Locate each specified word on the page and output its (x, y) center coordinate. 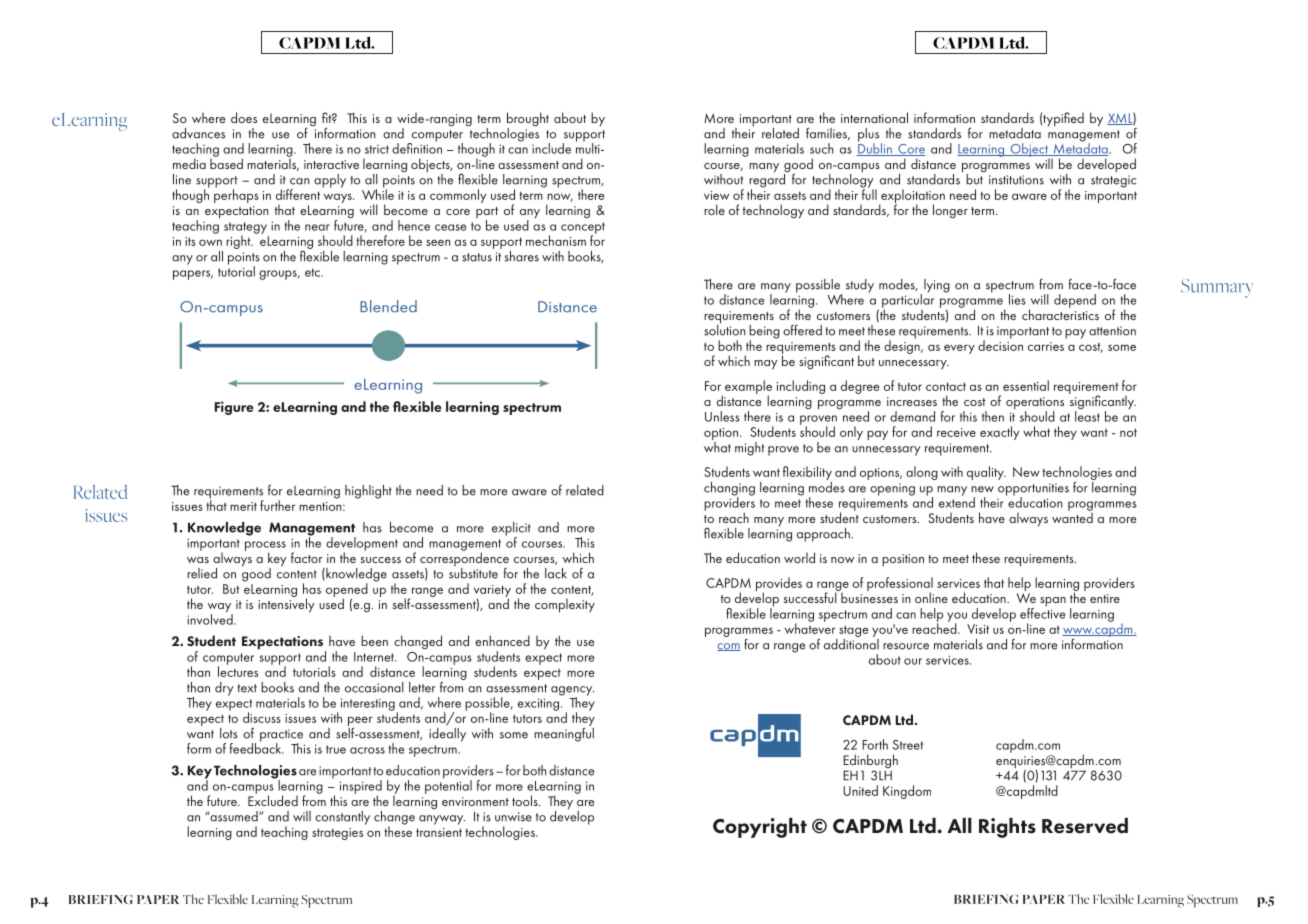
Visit (978, 629)
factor (307, 557)
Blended (388, 306)
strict (377, 149)
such (822, 148)
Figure (234, 408)
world (799, 557)
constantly (342, 818)
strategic (1113, 181)
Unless (722, 416)
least (1087, 416)
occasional (374, 687)
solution (725, 329)
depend (1075, 301)
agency (572, 692)
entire (1105, 598)
